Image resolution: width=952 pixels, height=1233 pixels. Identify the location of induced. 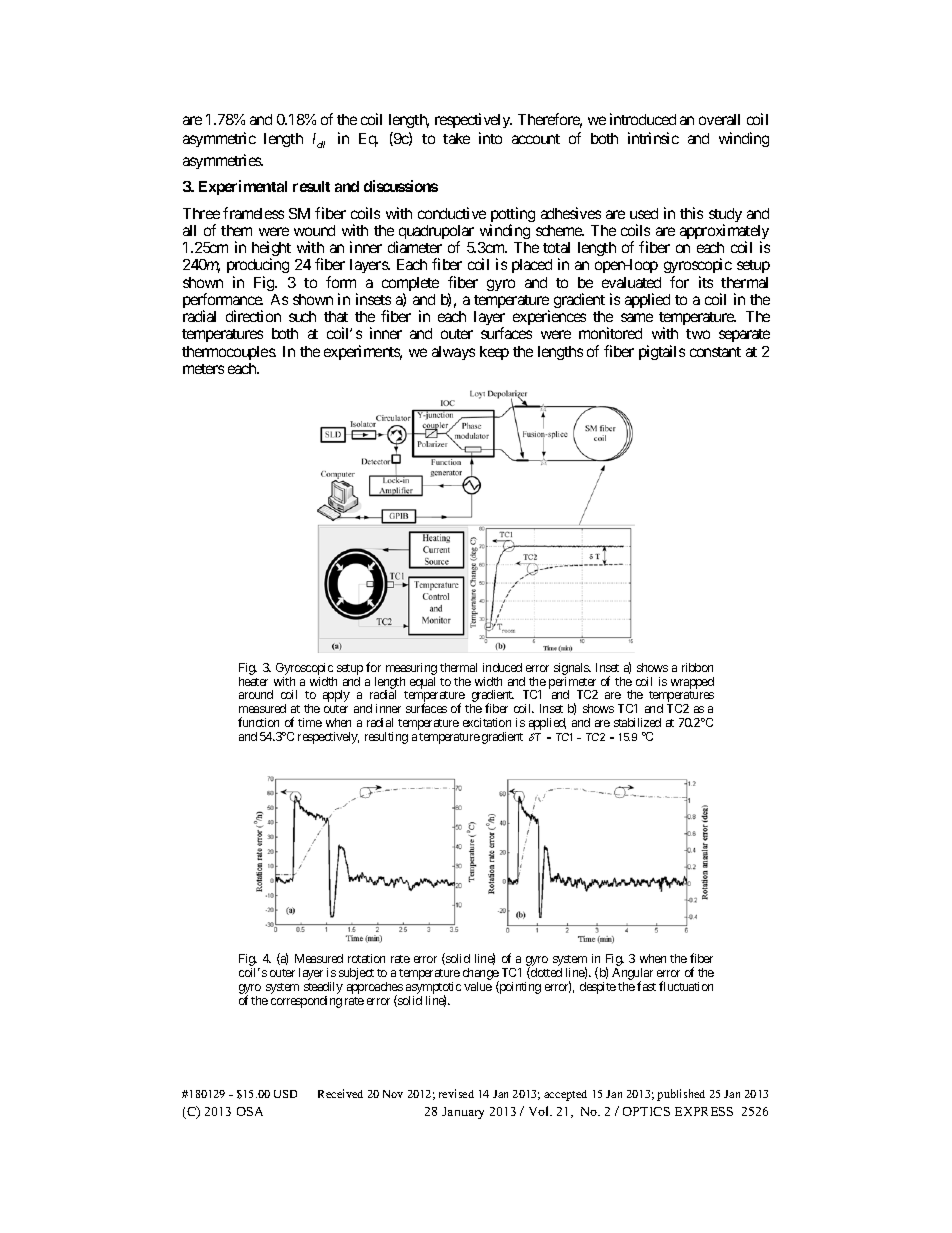
(502, 667).
